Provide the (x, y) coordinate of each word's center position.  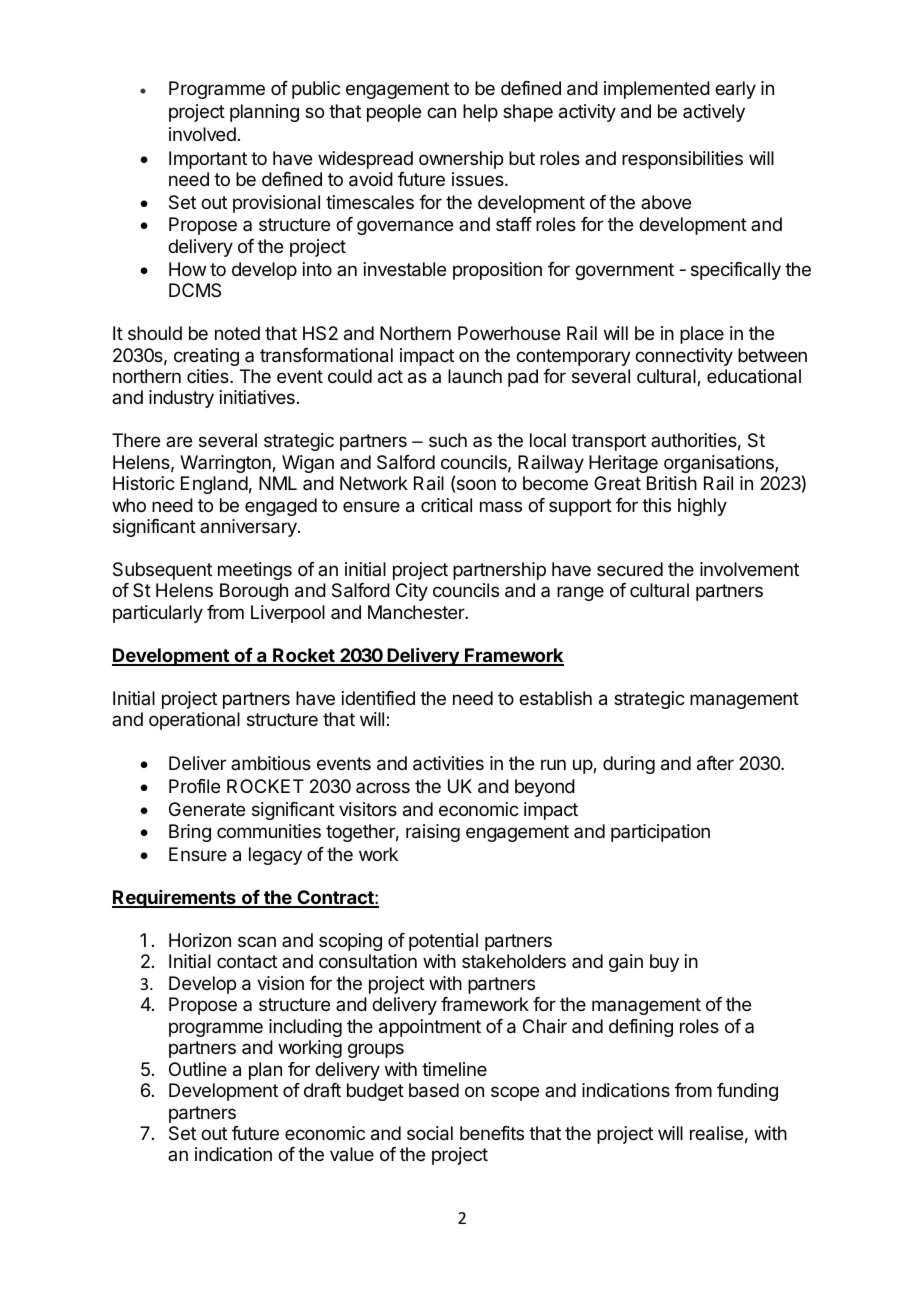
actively (714, 113)
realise (716, 1133)
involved (202, 134)
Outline (198, 1069)
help (480, 113)
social (430, 1133)
